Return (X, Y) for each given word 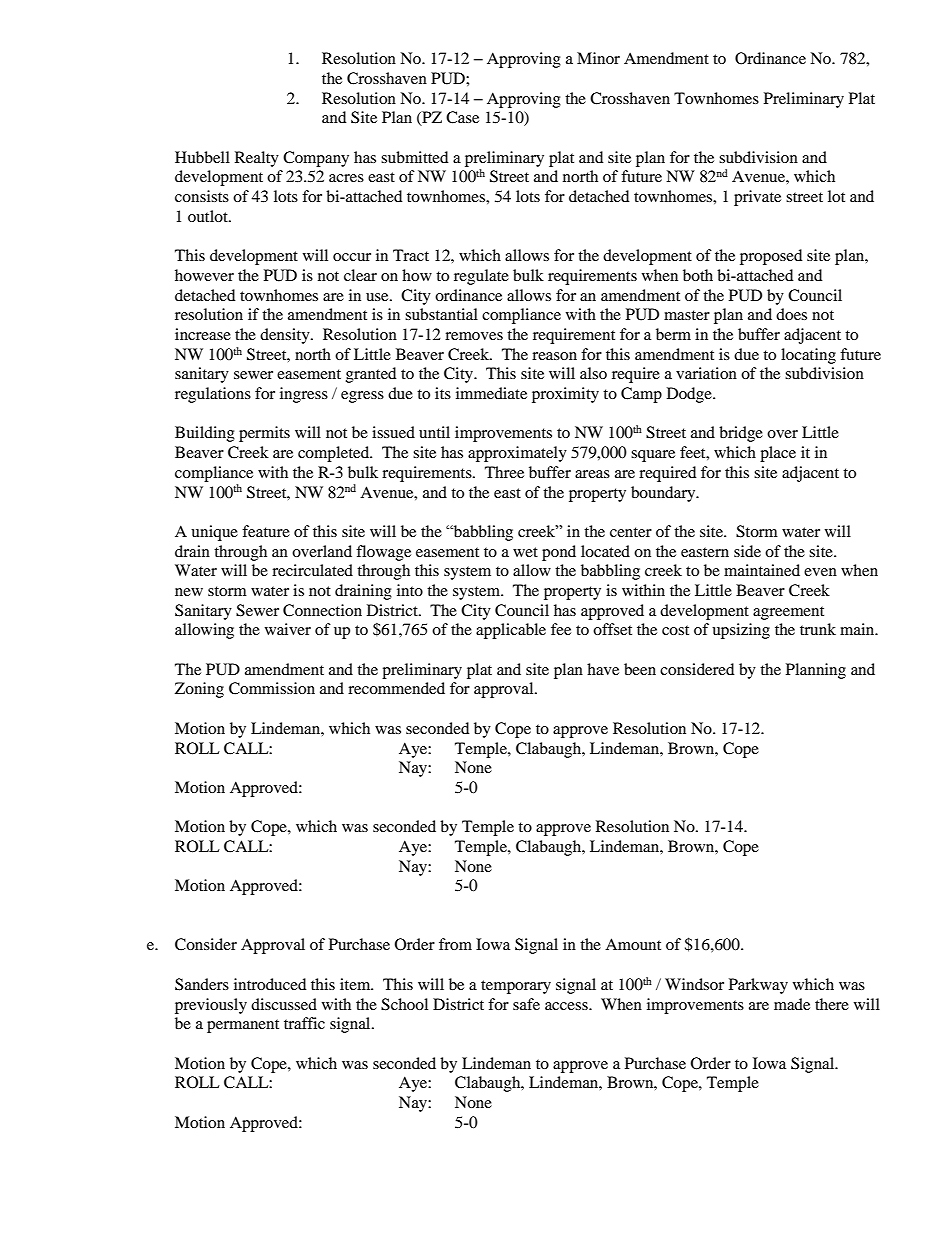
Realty (257, 159)
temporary (516, 987)
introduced (270, 984)
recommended (396, 688)
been (640, 669)
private (757, 198)
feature (266, 531)
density (286, 336)
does (791, 314)
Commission (272, 688)
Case (462, 117)
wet (525, 552)
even (820, 572)
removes (474, 336)
